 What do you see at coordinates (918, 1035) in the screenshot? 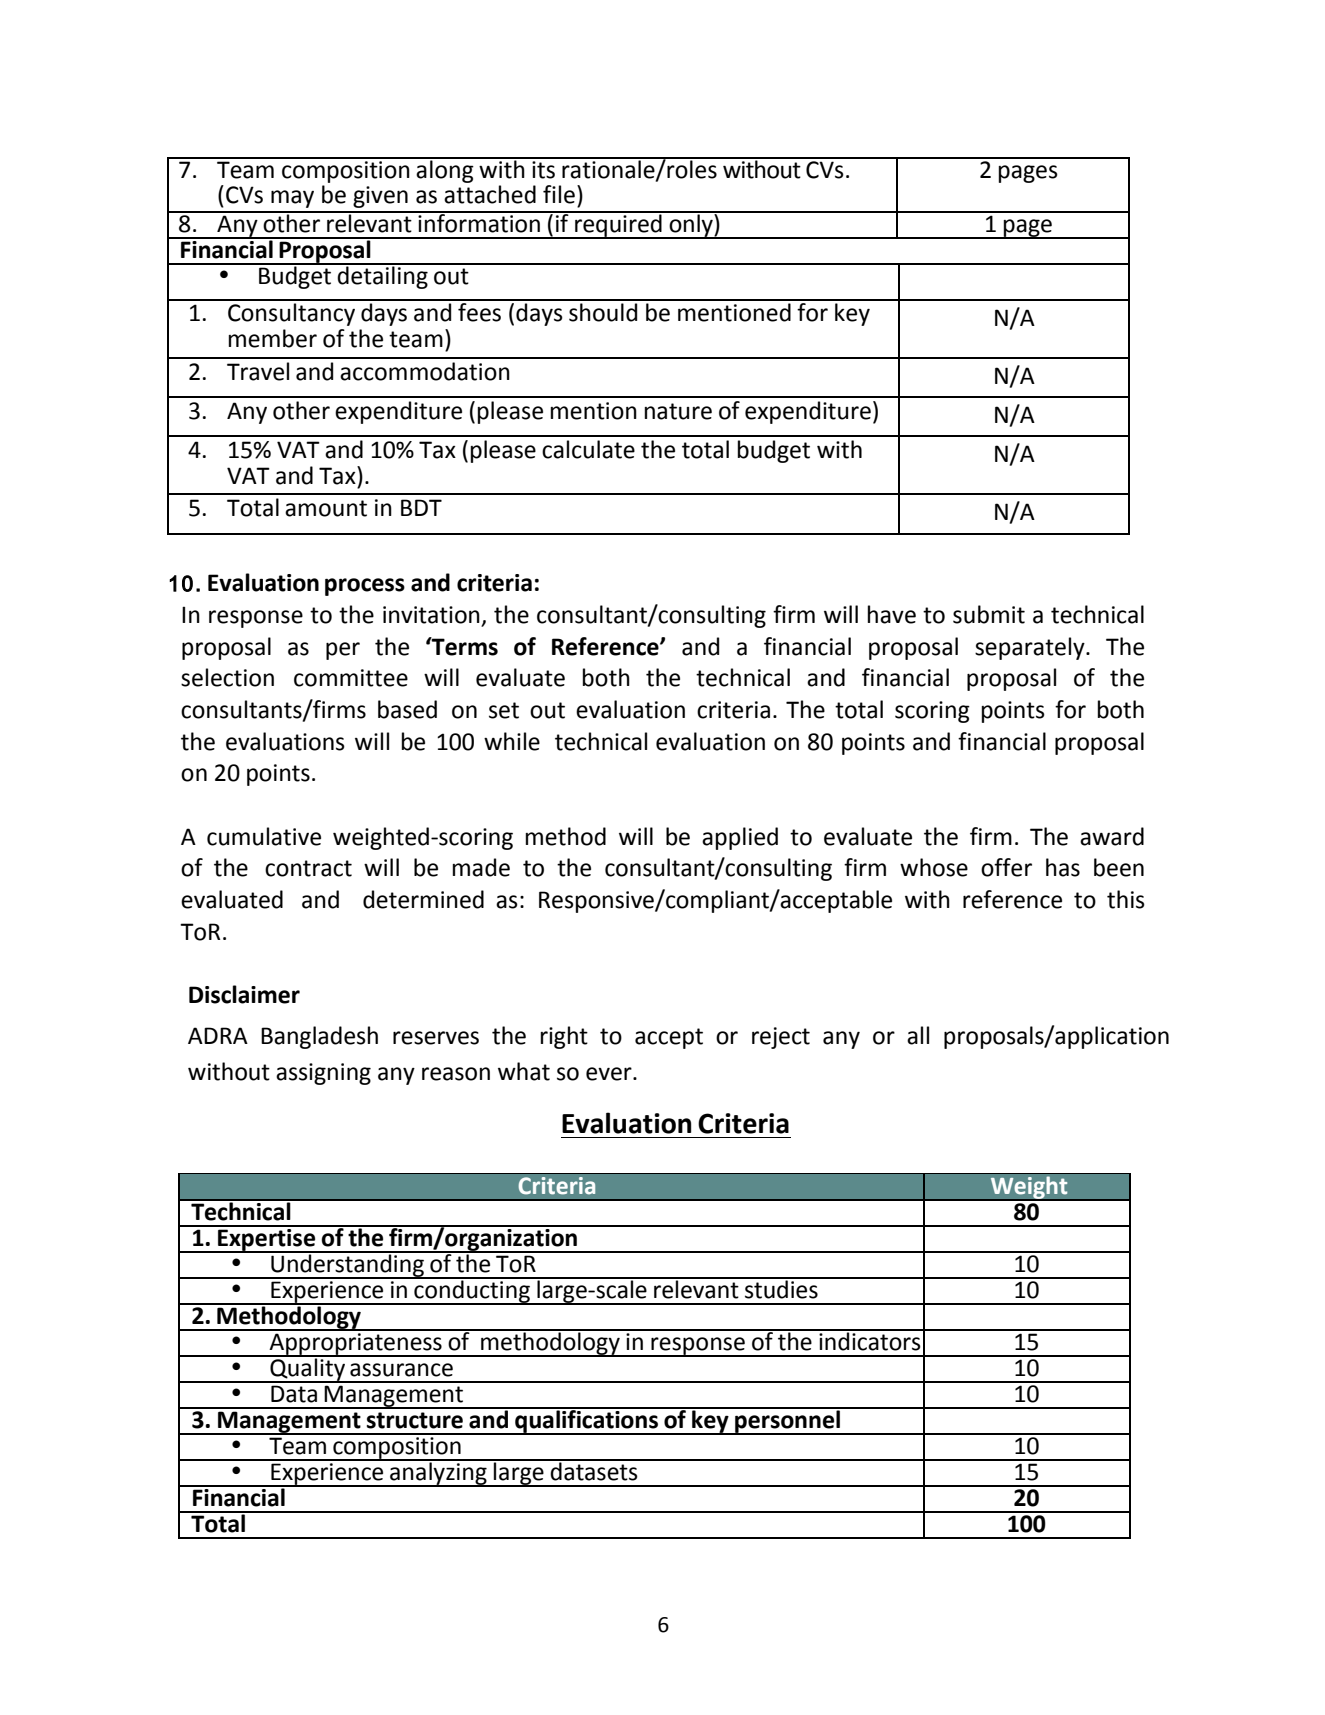
I see `all` at bounding box center [918, 1035].
